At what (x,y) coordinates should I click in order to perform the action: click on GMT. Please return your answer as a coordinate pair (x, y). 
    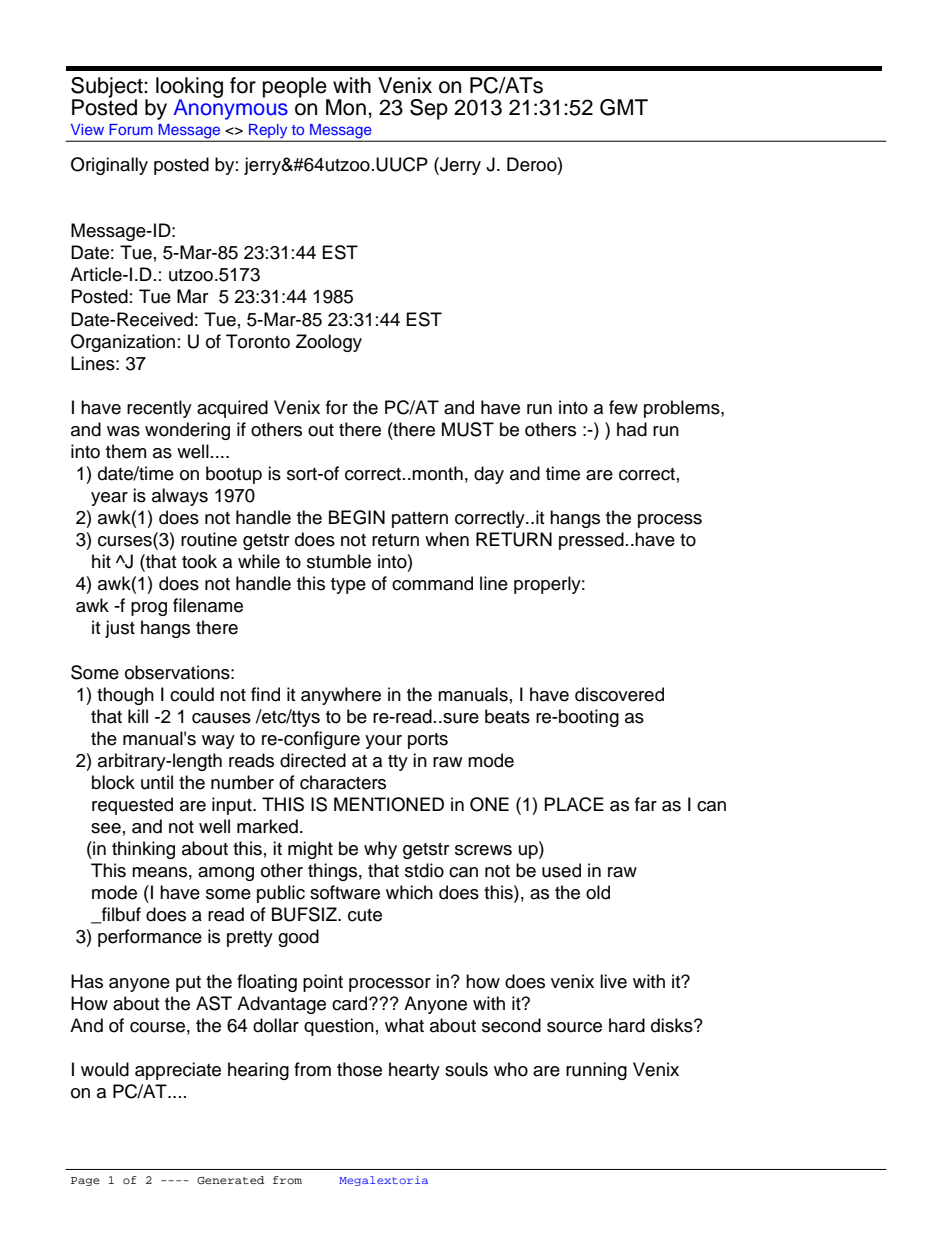
    Looking at the image, I should click on (624, 107).
